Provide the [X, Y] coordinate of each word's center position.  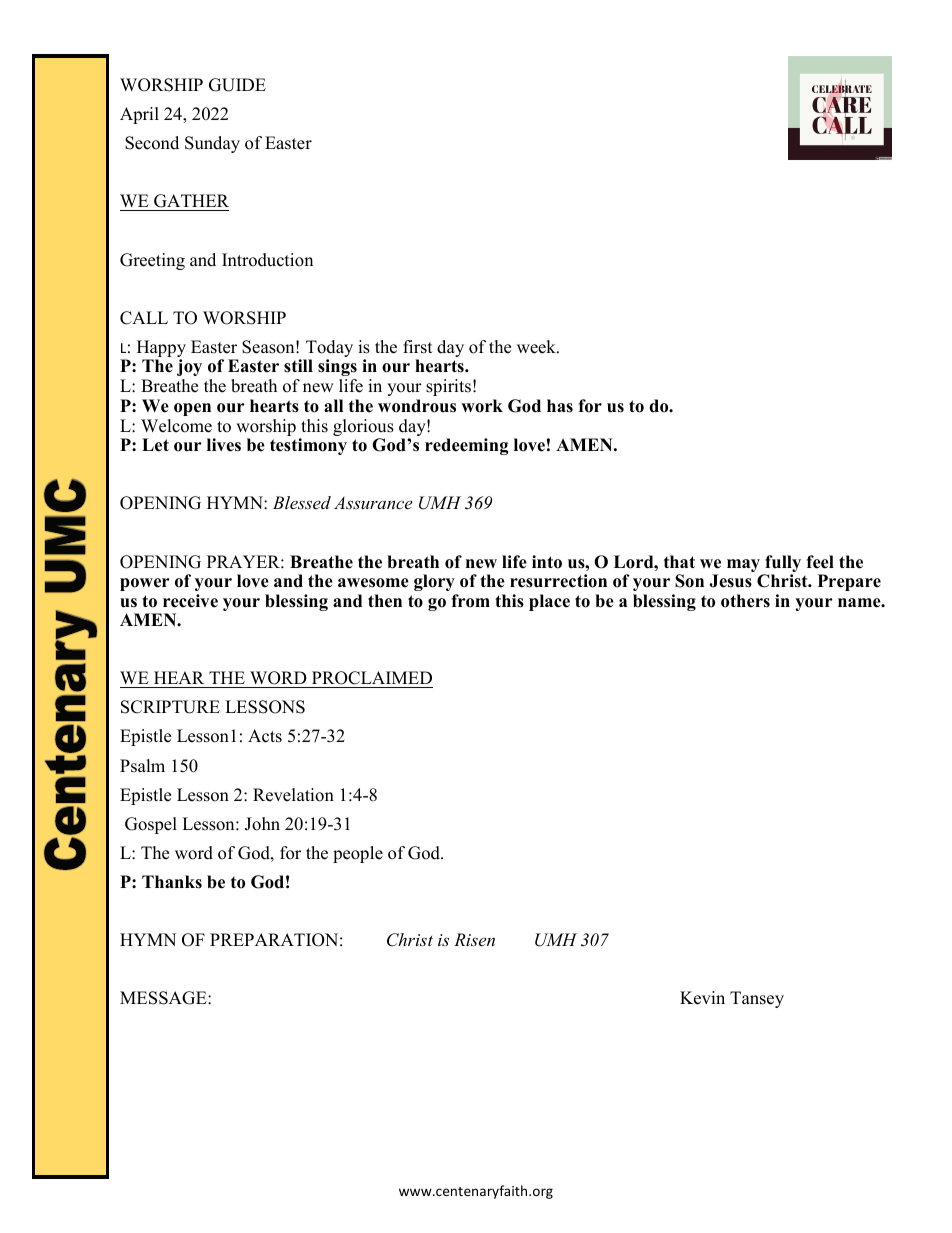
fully [782, 565]
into [547, 562]
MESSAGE [164, 998]
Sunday [212, 144]
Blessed [302, 502]
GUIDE [237, 85]
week [537, 347]
